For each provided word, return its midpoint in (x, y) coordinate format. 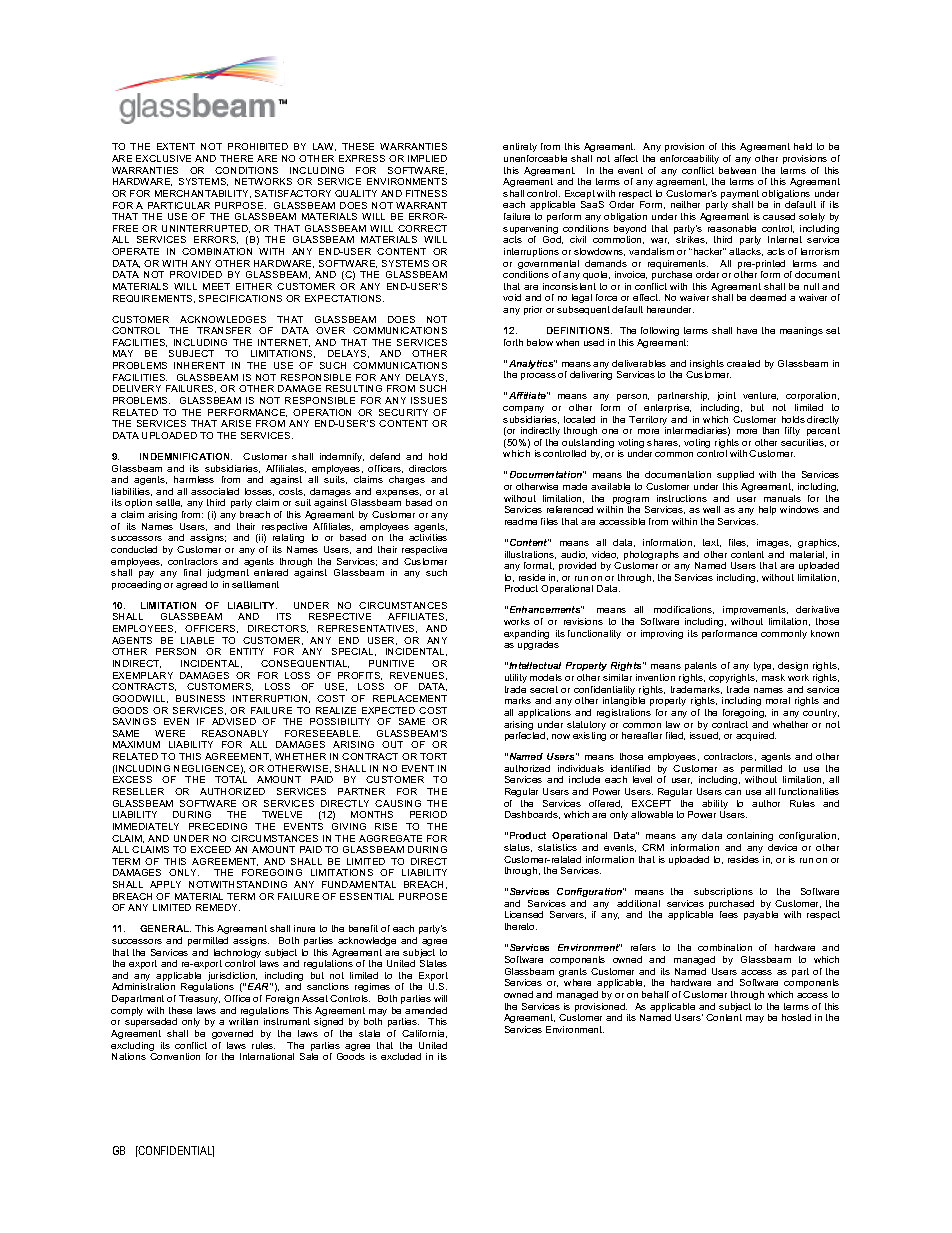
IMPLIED (427, 158)
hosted (796, 1017)
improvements (755, 610)
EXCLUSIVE (163, 158)
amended (426, 1010)
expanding (526, 636)
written (243, 1021)
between (737, 170)
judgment (228, 573)
